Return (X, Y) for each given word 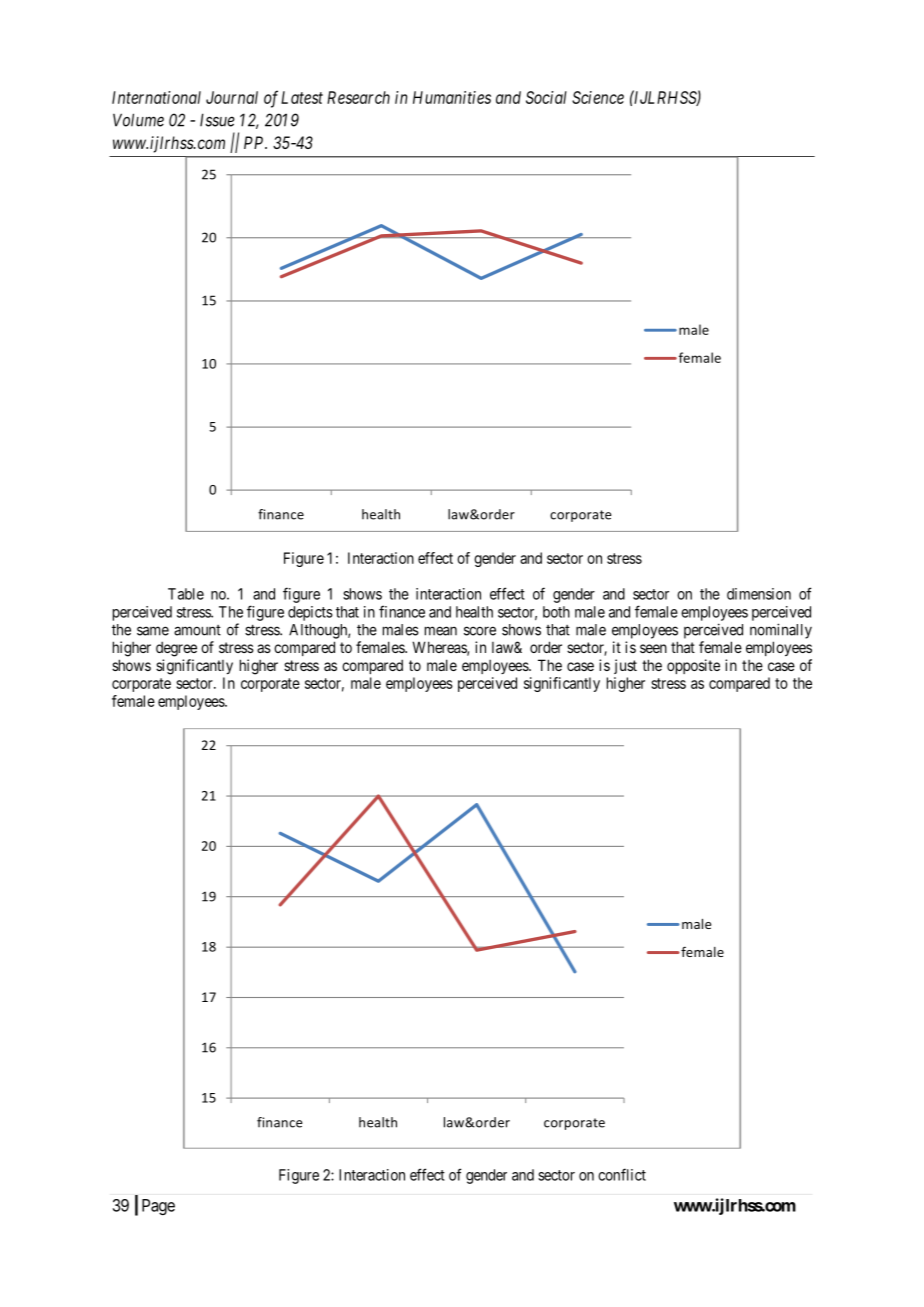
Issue (217, 120)
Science (598, 97)
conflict (622, 1174)
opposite (693, 666)
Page (158, 1207)
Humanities (452, 97)
